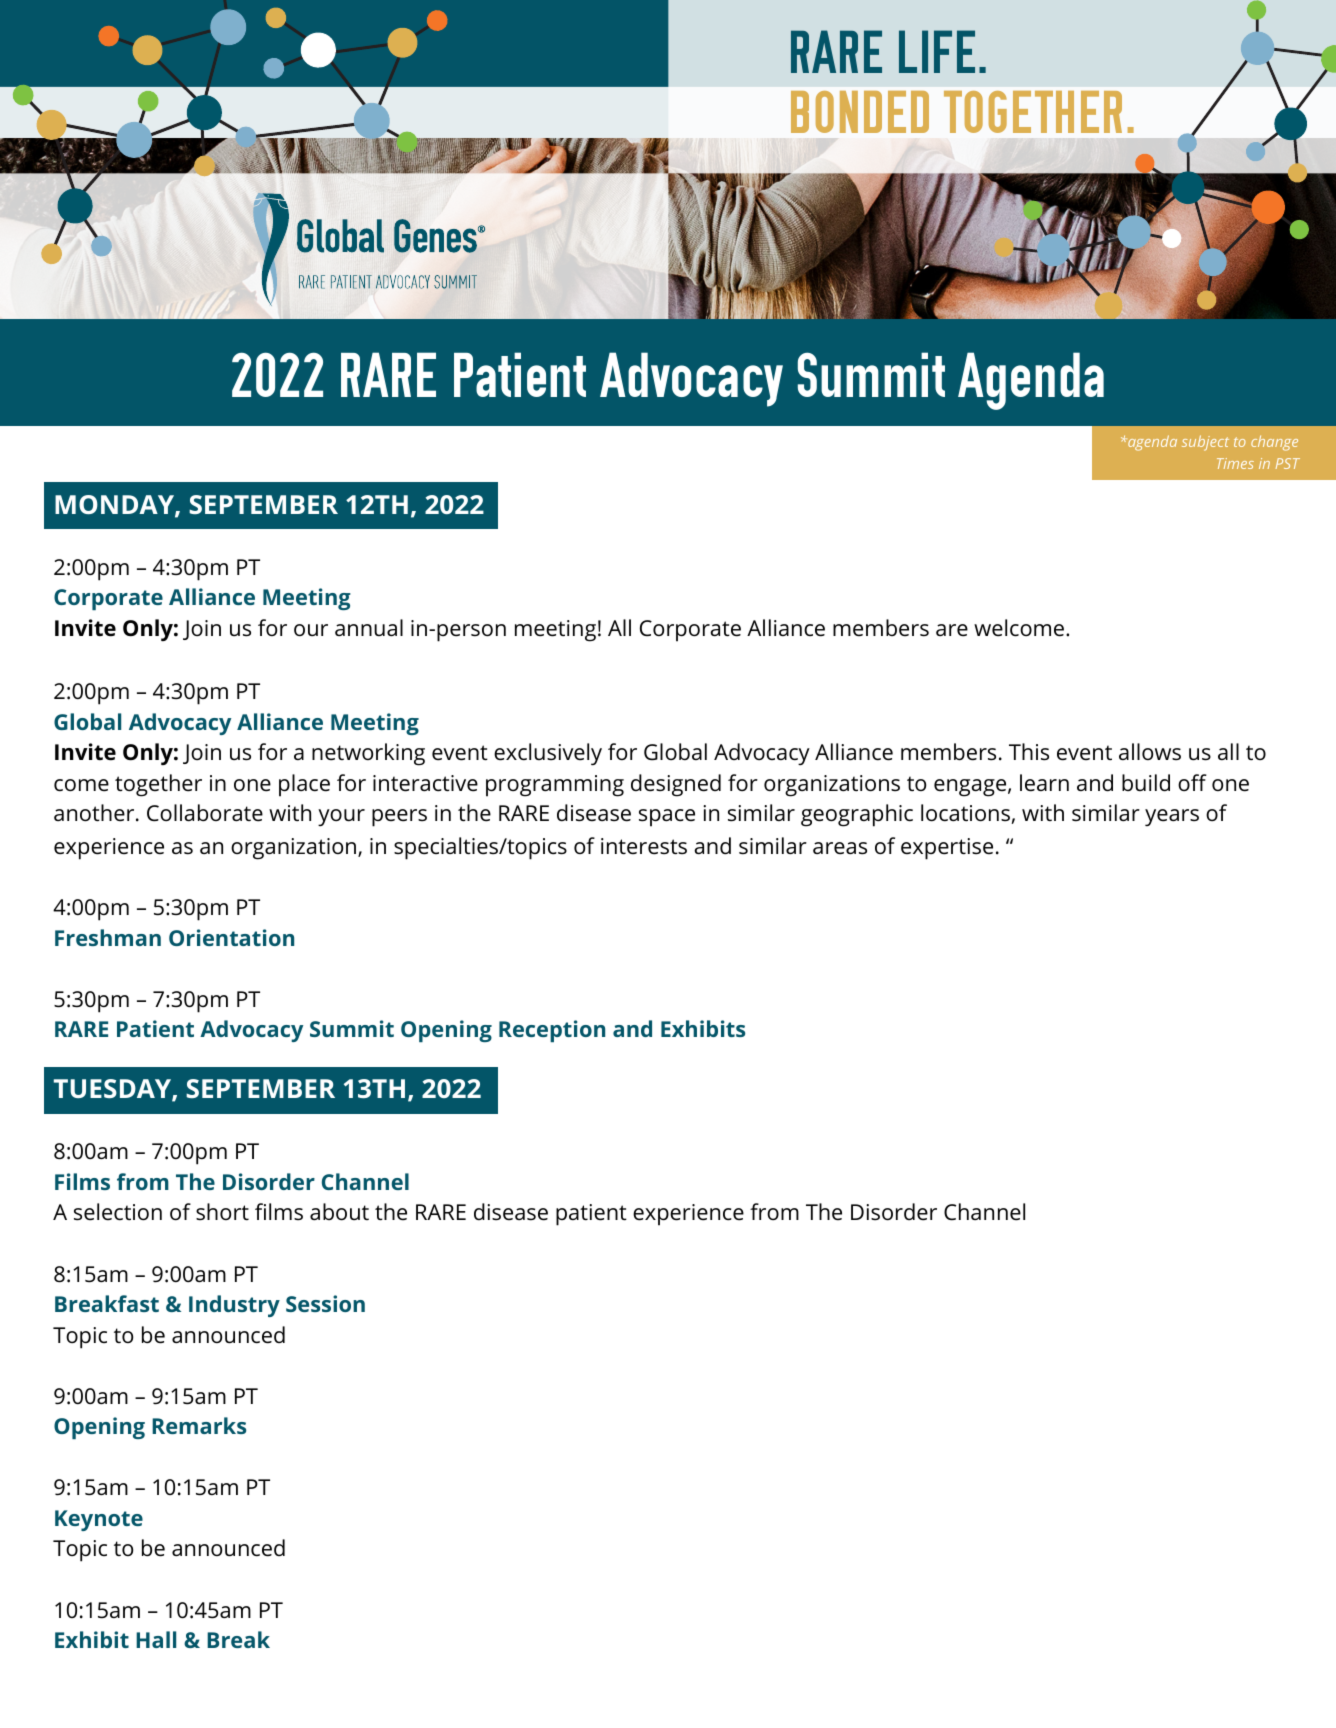 The image size is (1336, 1728). Describe the element at coordinates (1235, 463) in the page. I see `Times` at that location.
